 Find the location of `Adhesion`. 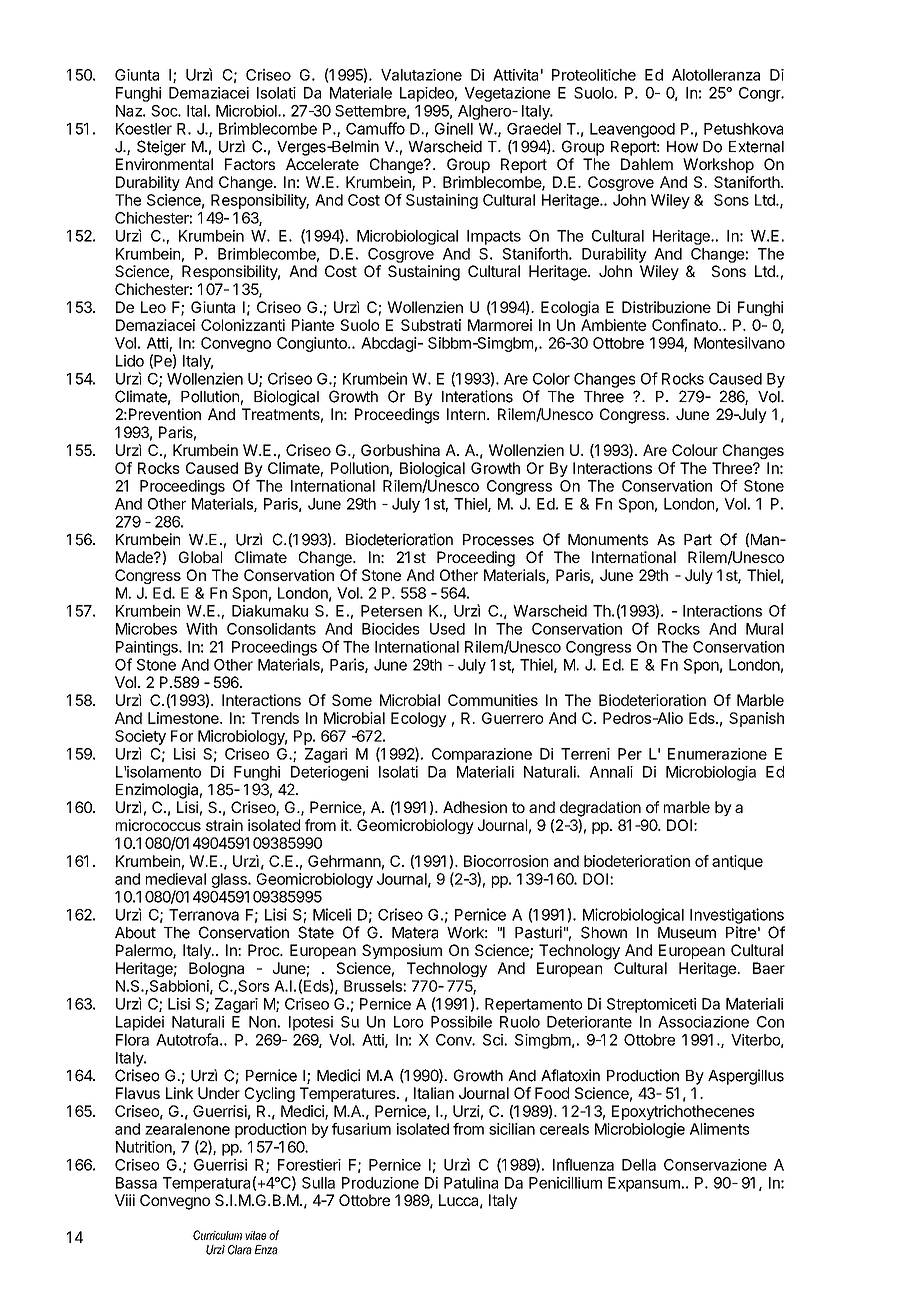

Adhesion is located at coordinates (475, 807).
